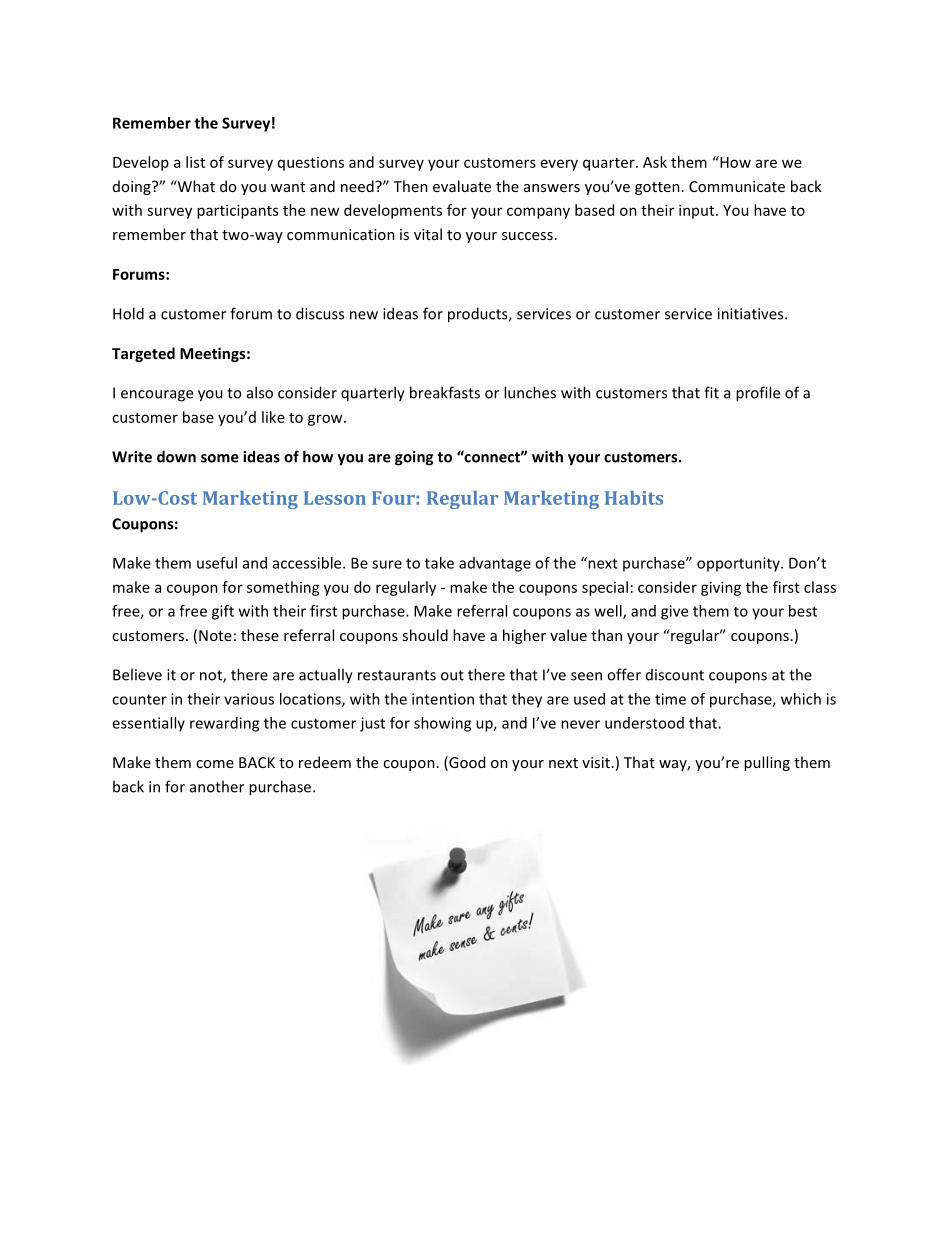 This document has width=952, height=1233. Describe the element at coordinates (176, 456) in the document. I see `down` at that location.
